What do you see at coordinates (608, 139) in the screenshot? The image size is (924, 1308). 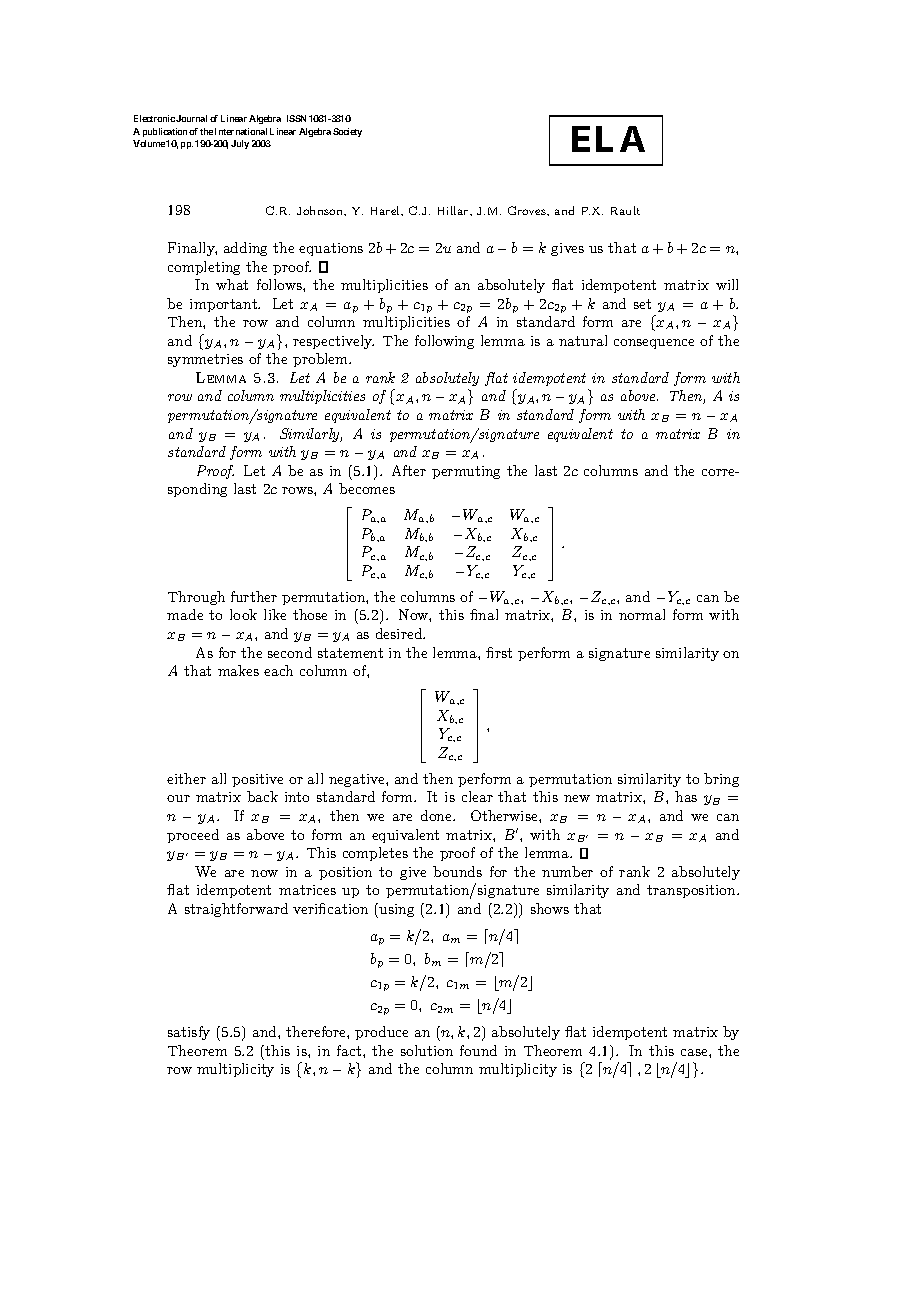 I see `ELA` at bounding box center [608, 139].
